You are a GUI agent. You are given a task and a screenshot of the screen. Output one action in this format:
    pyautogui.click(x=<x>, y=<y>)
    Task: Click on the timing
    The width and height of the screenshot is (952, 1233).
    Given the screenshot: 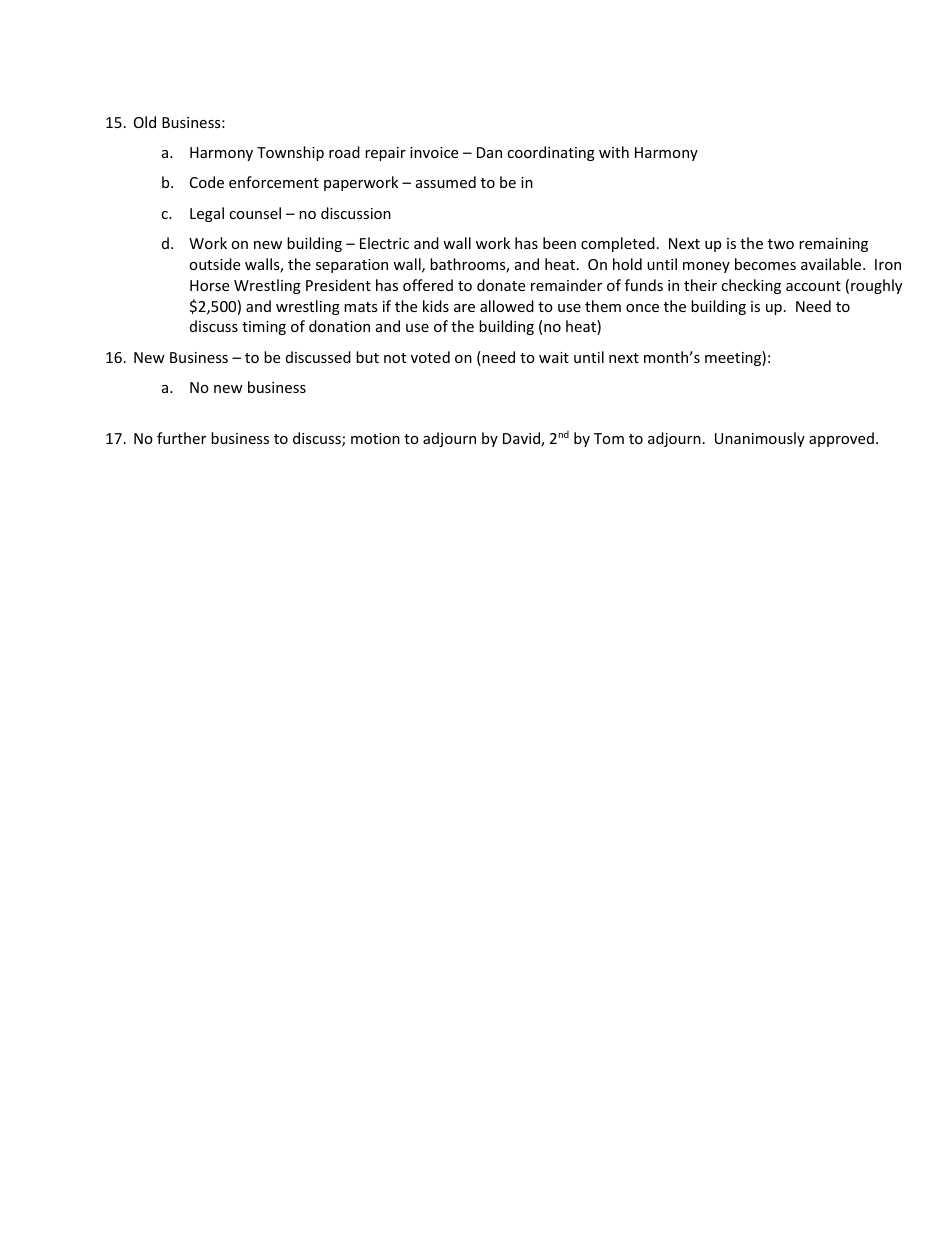 What is the action you would take?
    pyautogui.click(x=264, y=328)
